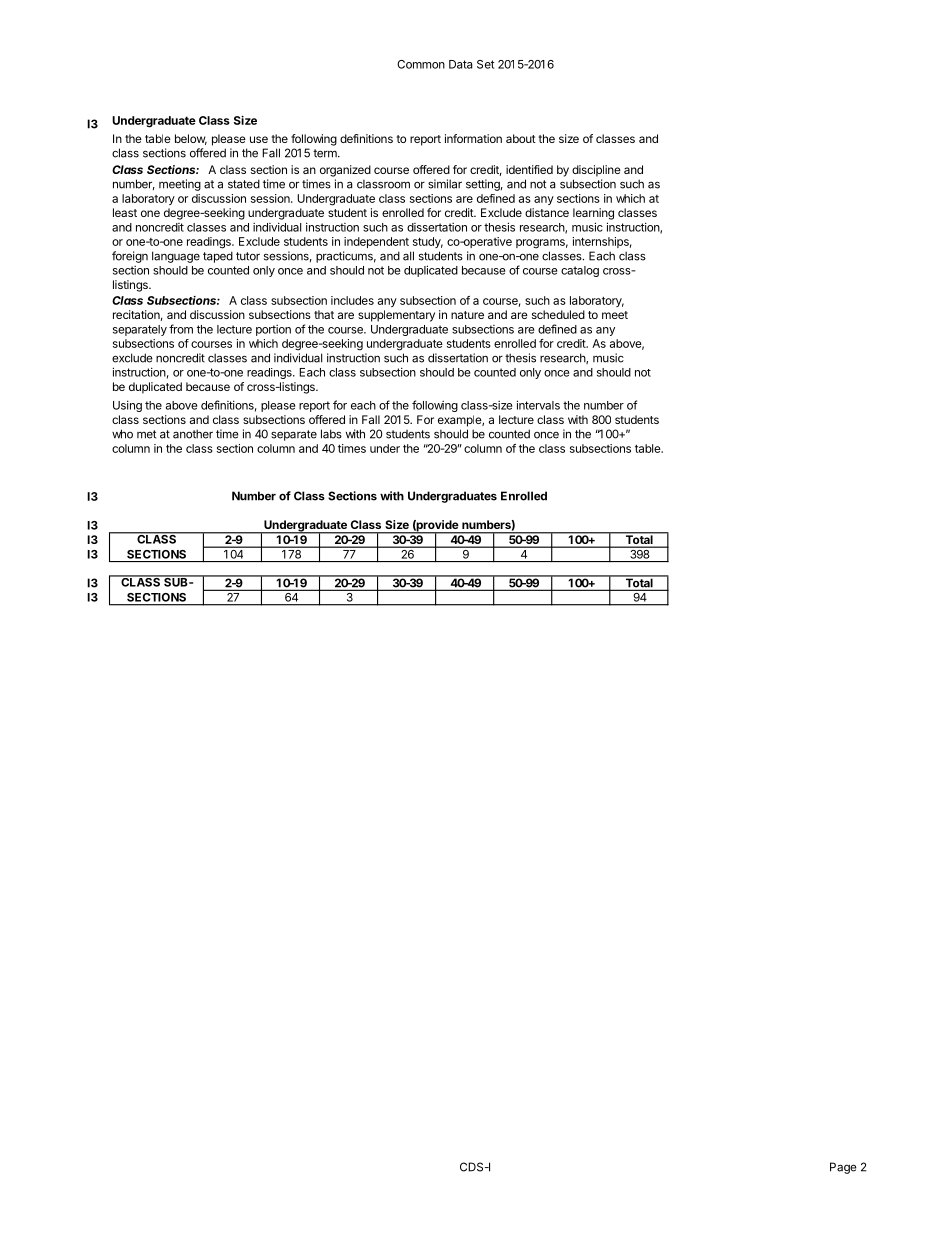 Image resolution: width=952 pixels, height=1233 pixels. What do you see at coordinates (580, 271) in the image?
I see `catalog` at bounding box center [580, 271].
